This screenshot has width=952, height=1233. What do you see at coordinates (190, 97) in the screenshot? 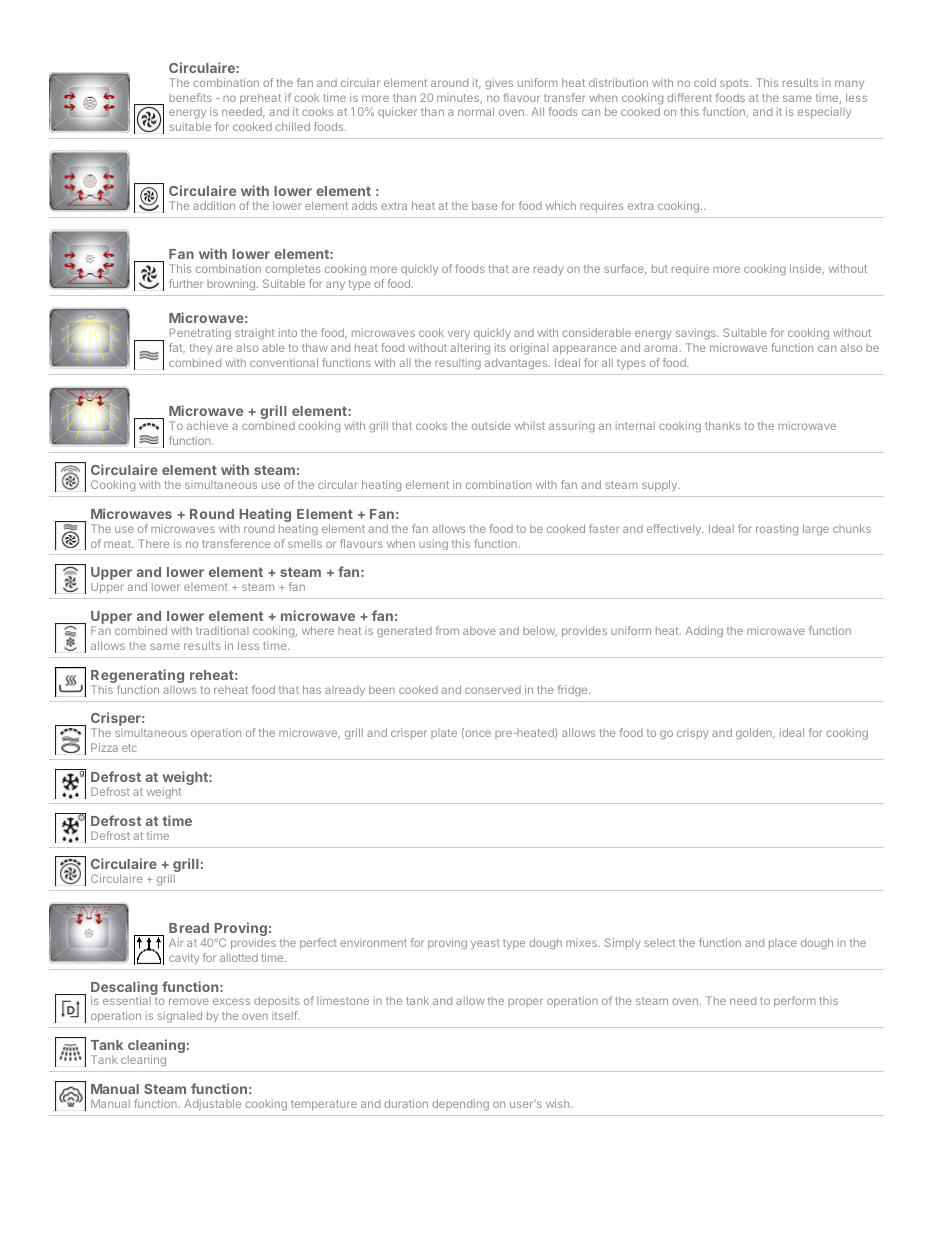
I see `benefits` at bounding box center [190, 97].
